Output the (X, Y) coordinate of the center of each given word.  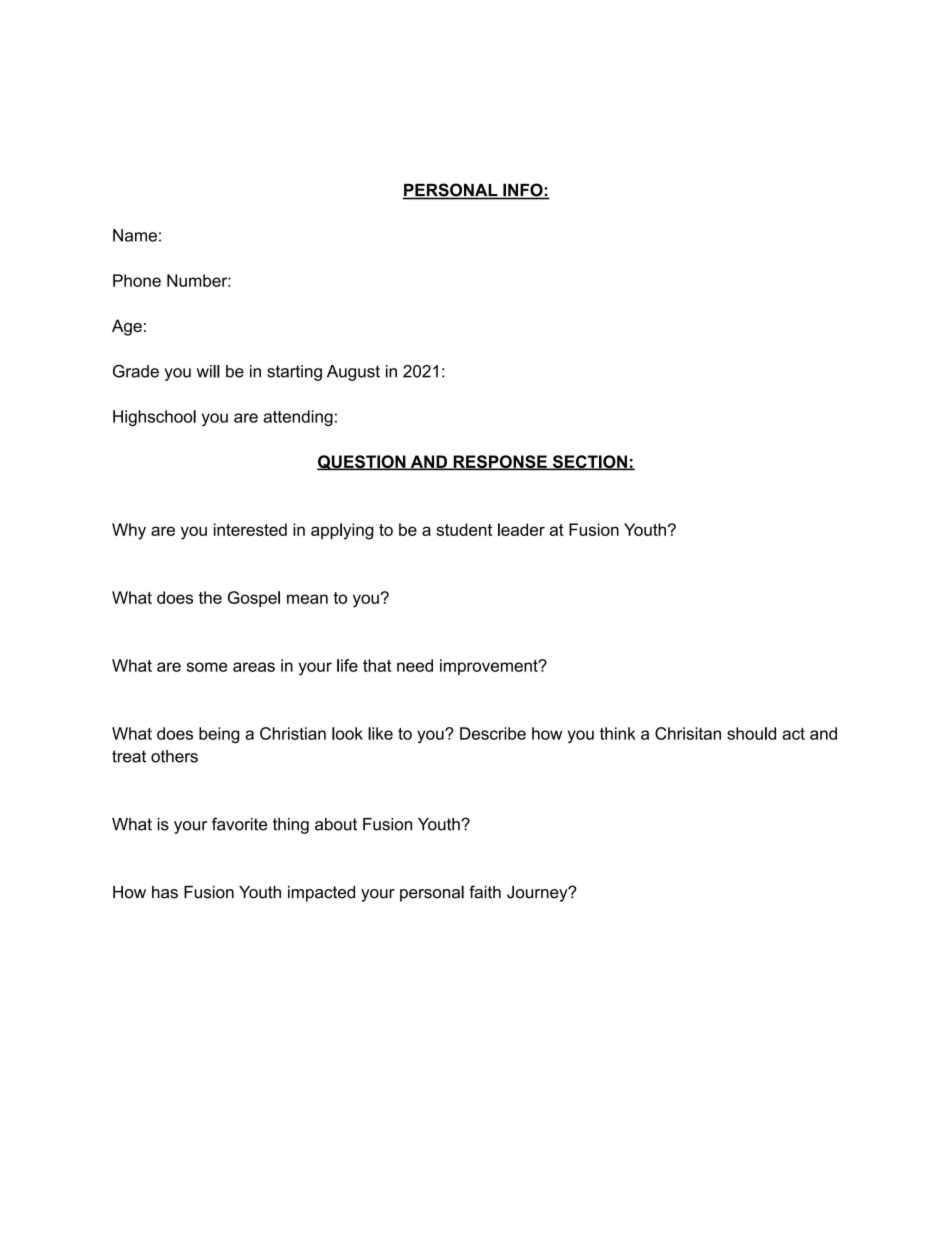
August (353, 373)
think (618, 733)
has (165, 892)
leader (521, 529)
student (464, 529)
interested (250, 529)
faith (485, 892)
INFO (523, 191)
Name (135, 235)
